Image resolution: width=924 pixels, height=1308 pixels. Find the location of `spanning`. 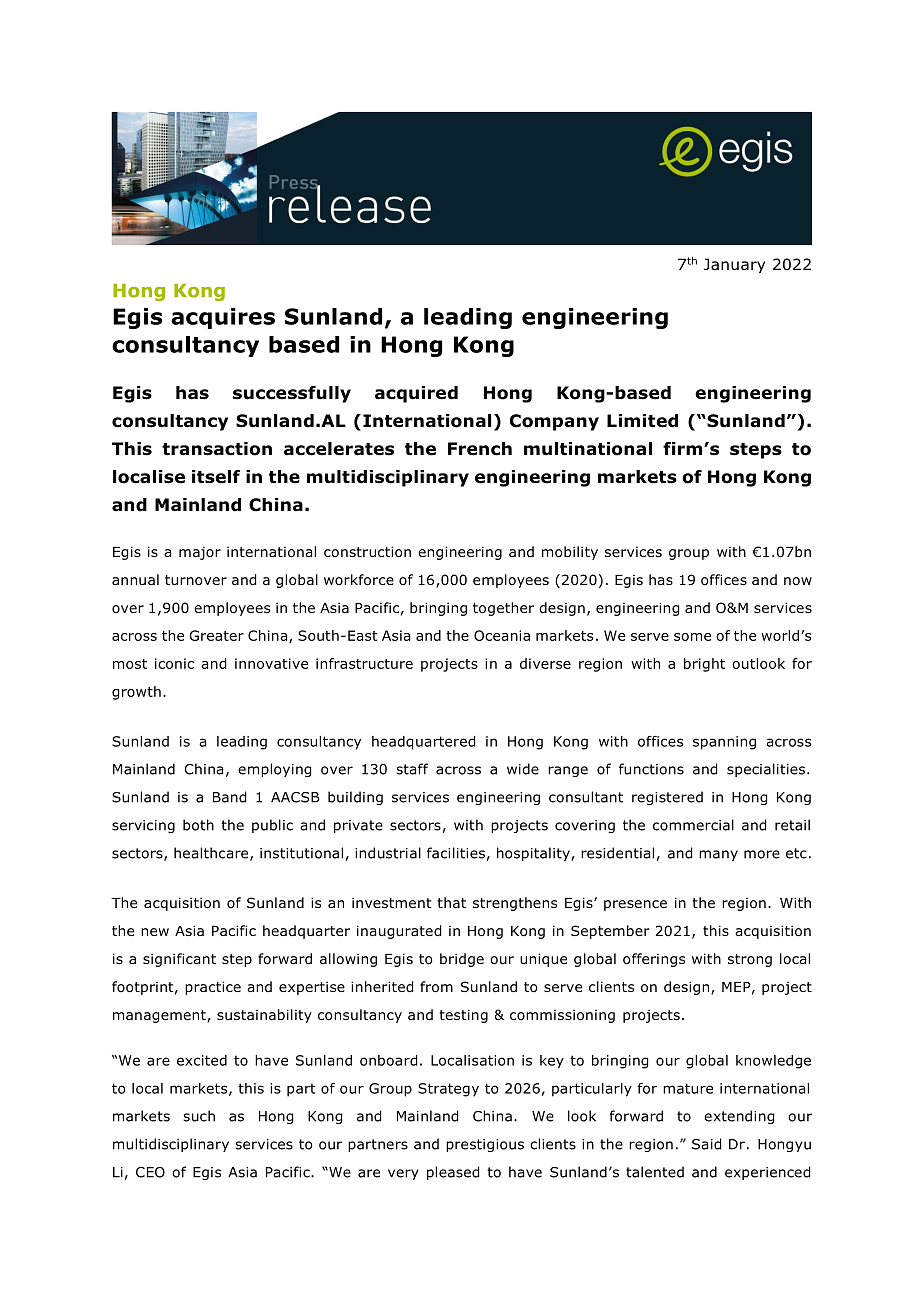

spanning is located at coordinates (724, 743).
